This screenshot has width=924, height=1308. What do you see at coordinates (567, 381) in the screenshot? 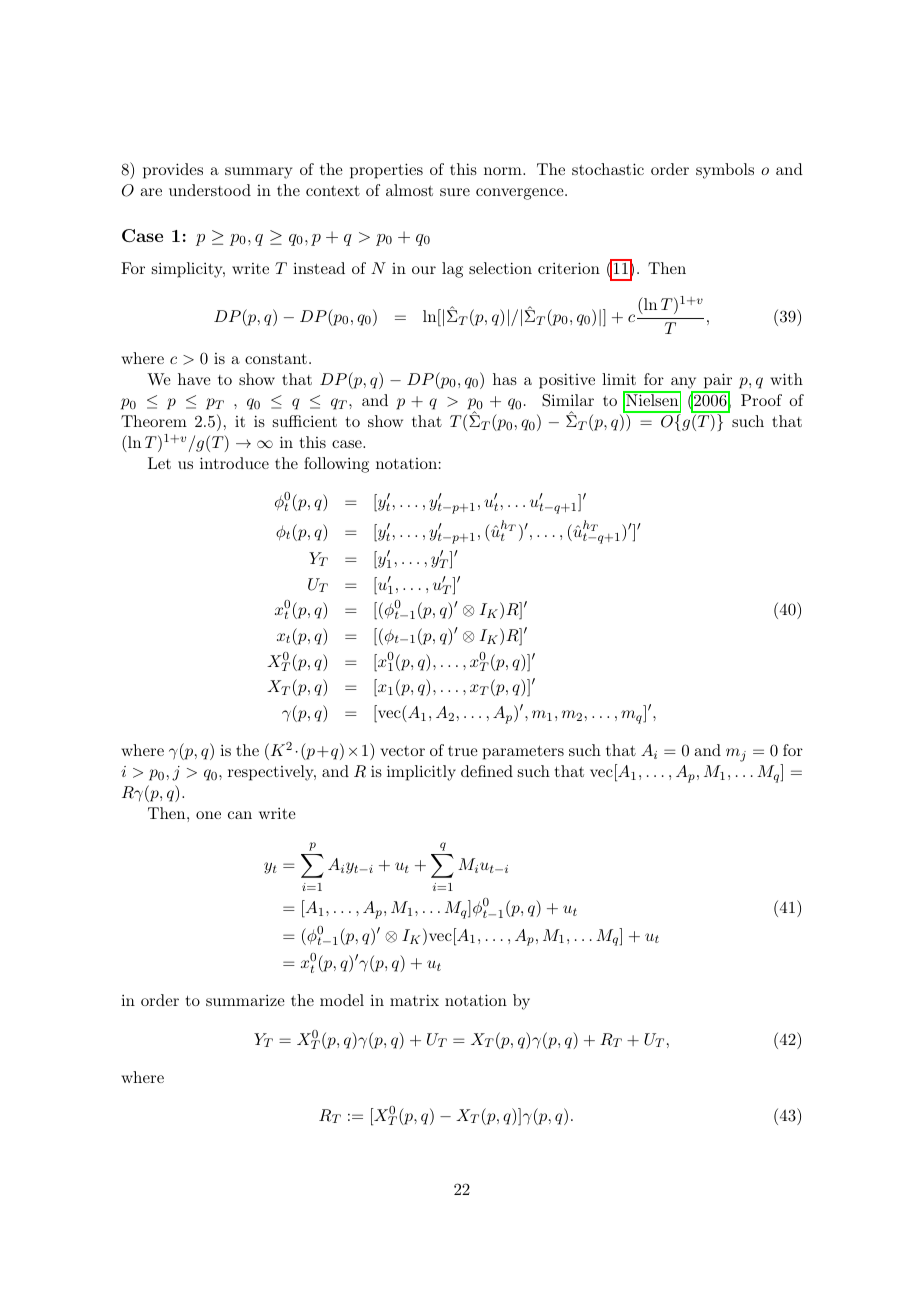
I see `positive` at bounding box center [567, 381].
